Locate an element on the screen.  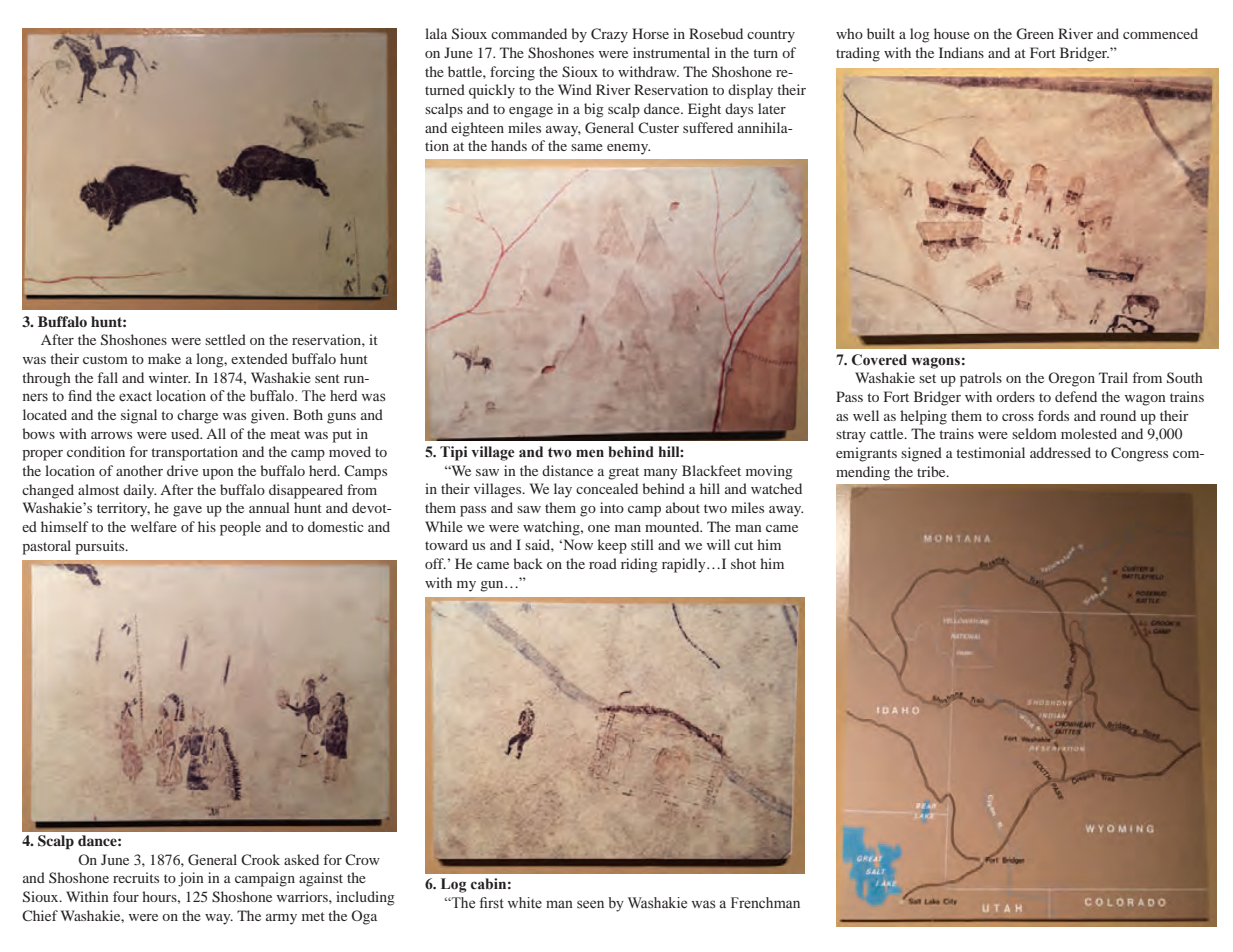
settled is located at coordinates (225, 339).
